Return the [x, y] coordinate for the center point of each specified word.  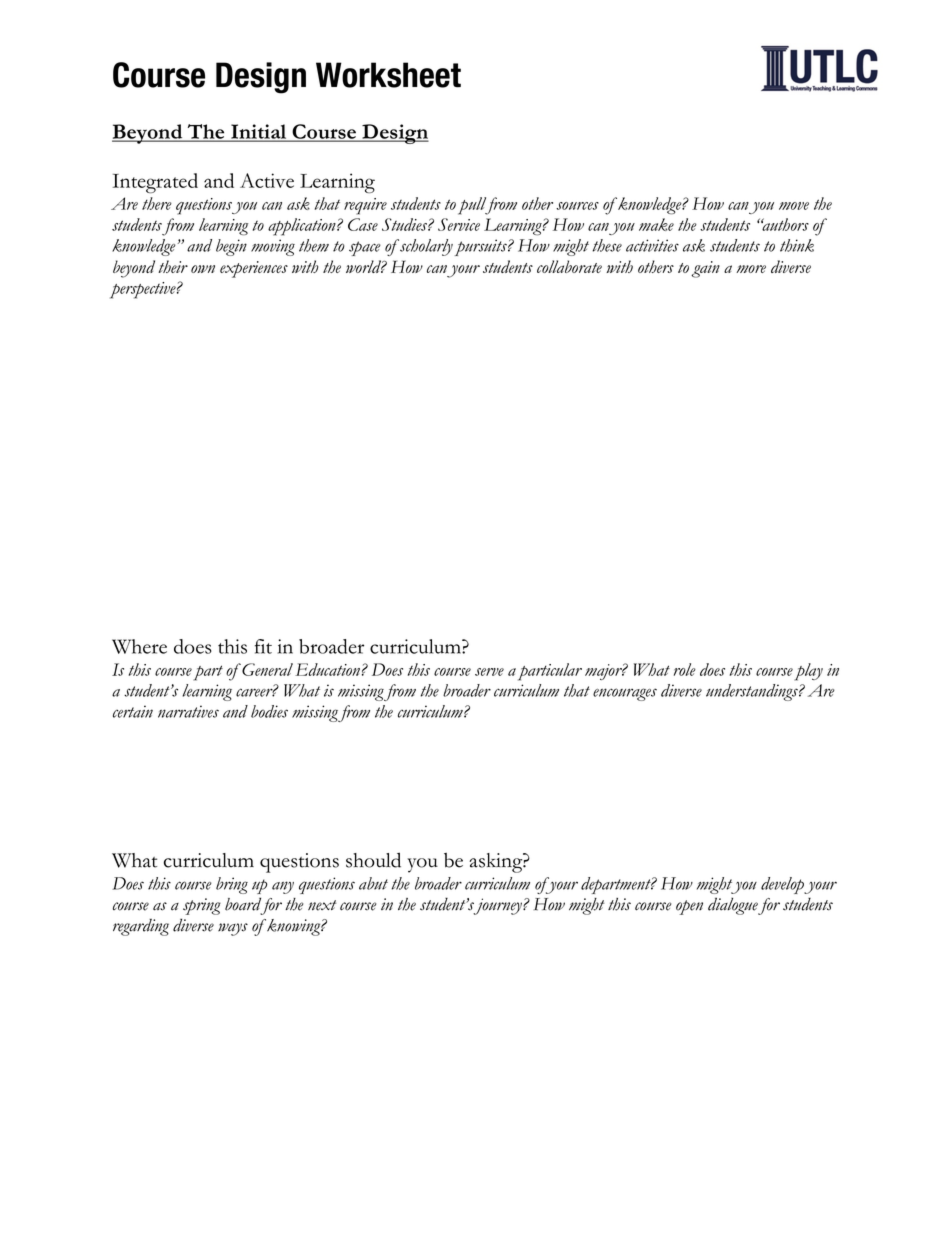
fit [263, 646]
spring [202, 906]
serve [489, 672]
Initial [259, 132]
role [685, 669]
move [794, 206]
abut [373, 883]
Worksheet [388, 75]
